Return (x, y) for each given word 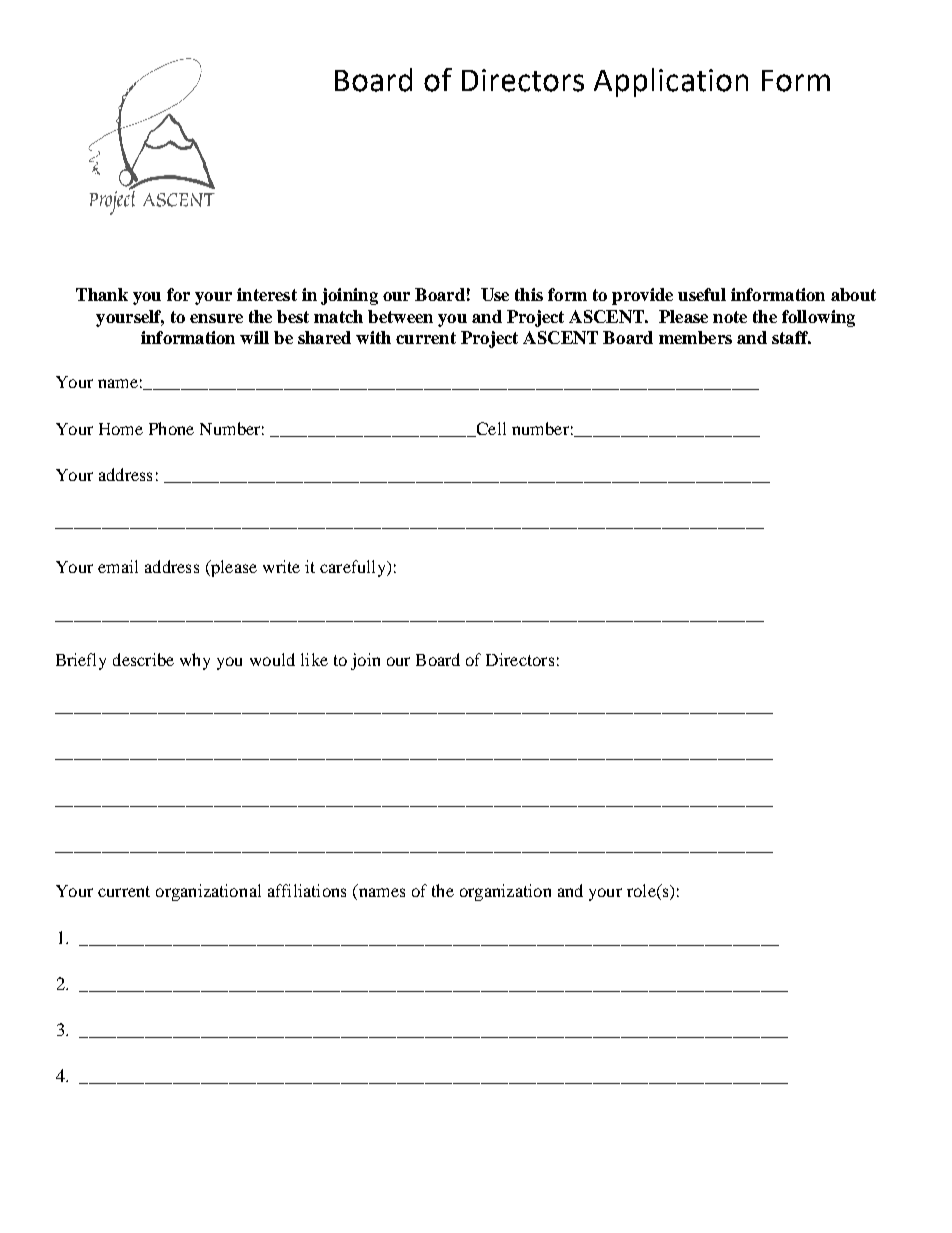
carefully (354, 568)
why (195, 661)
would (272, 659)
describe (143, 659)
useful (702, 294)
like (314, 659)
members (695, 337)
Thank (102, 294)
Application (671, 82)
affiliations (307, 890)
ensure (216, 318)
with (373, 337)
